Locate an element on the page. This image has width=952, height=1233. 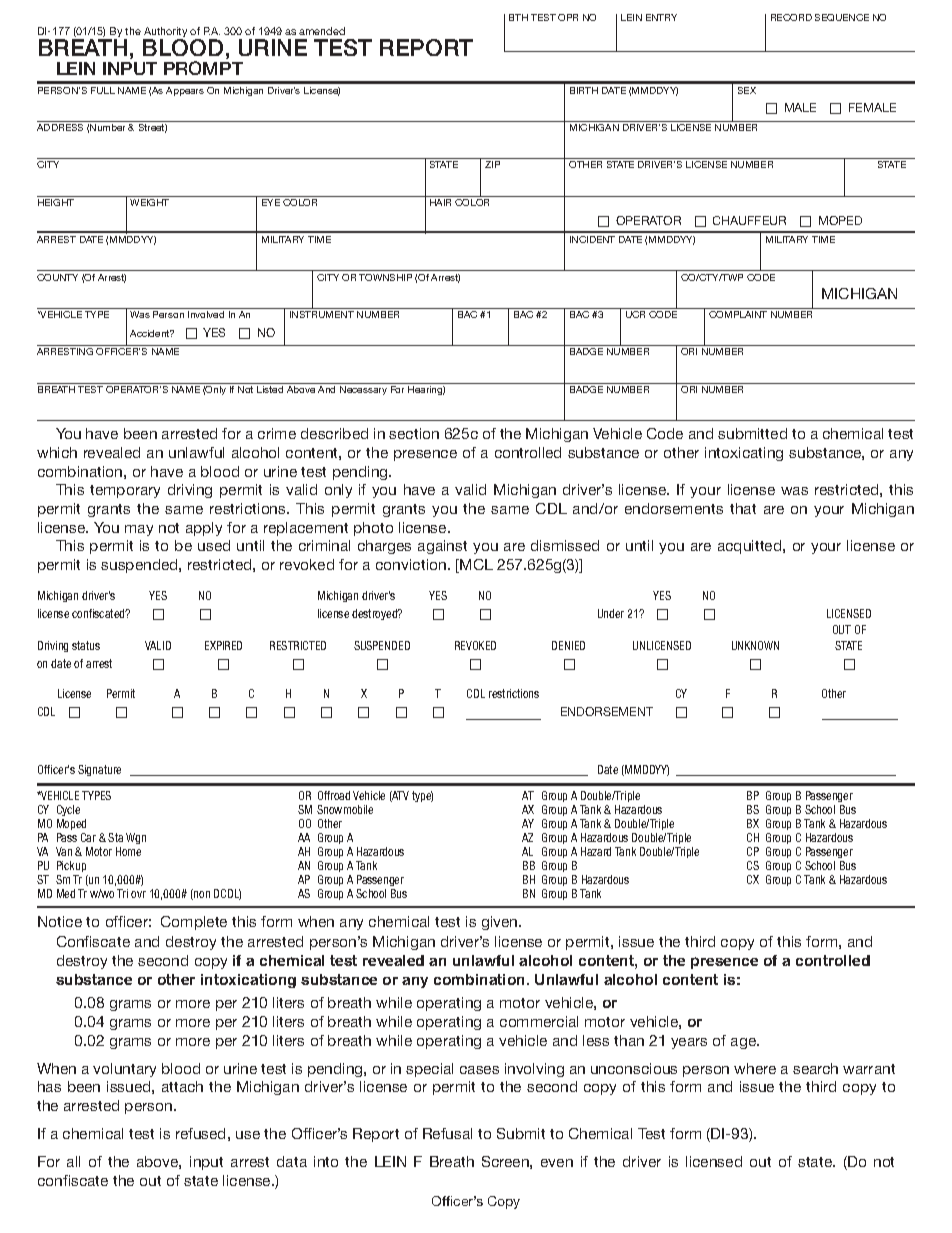
Snowmobile is located at coordinates (345, 809).
